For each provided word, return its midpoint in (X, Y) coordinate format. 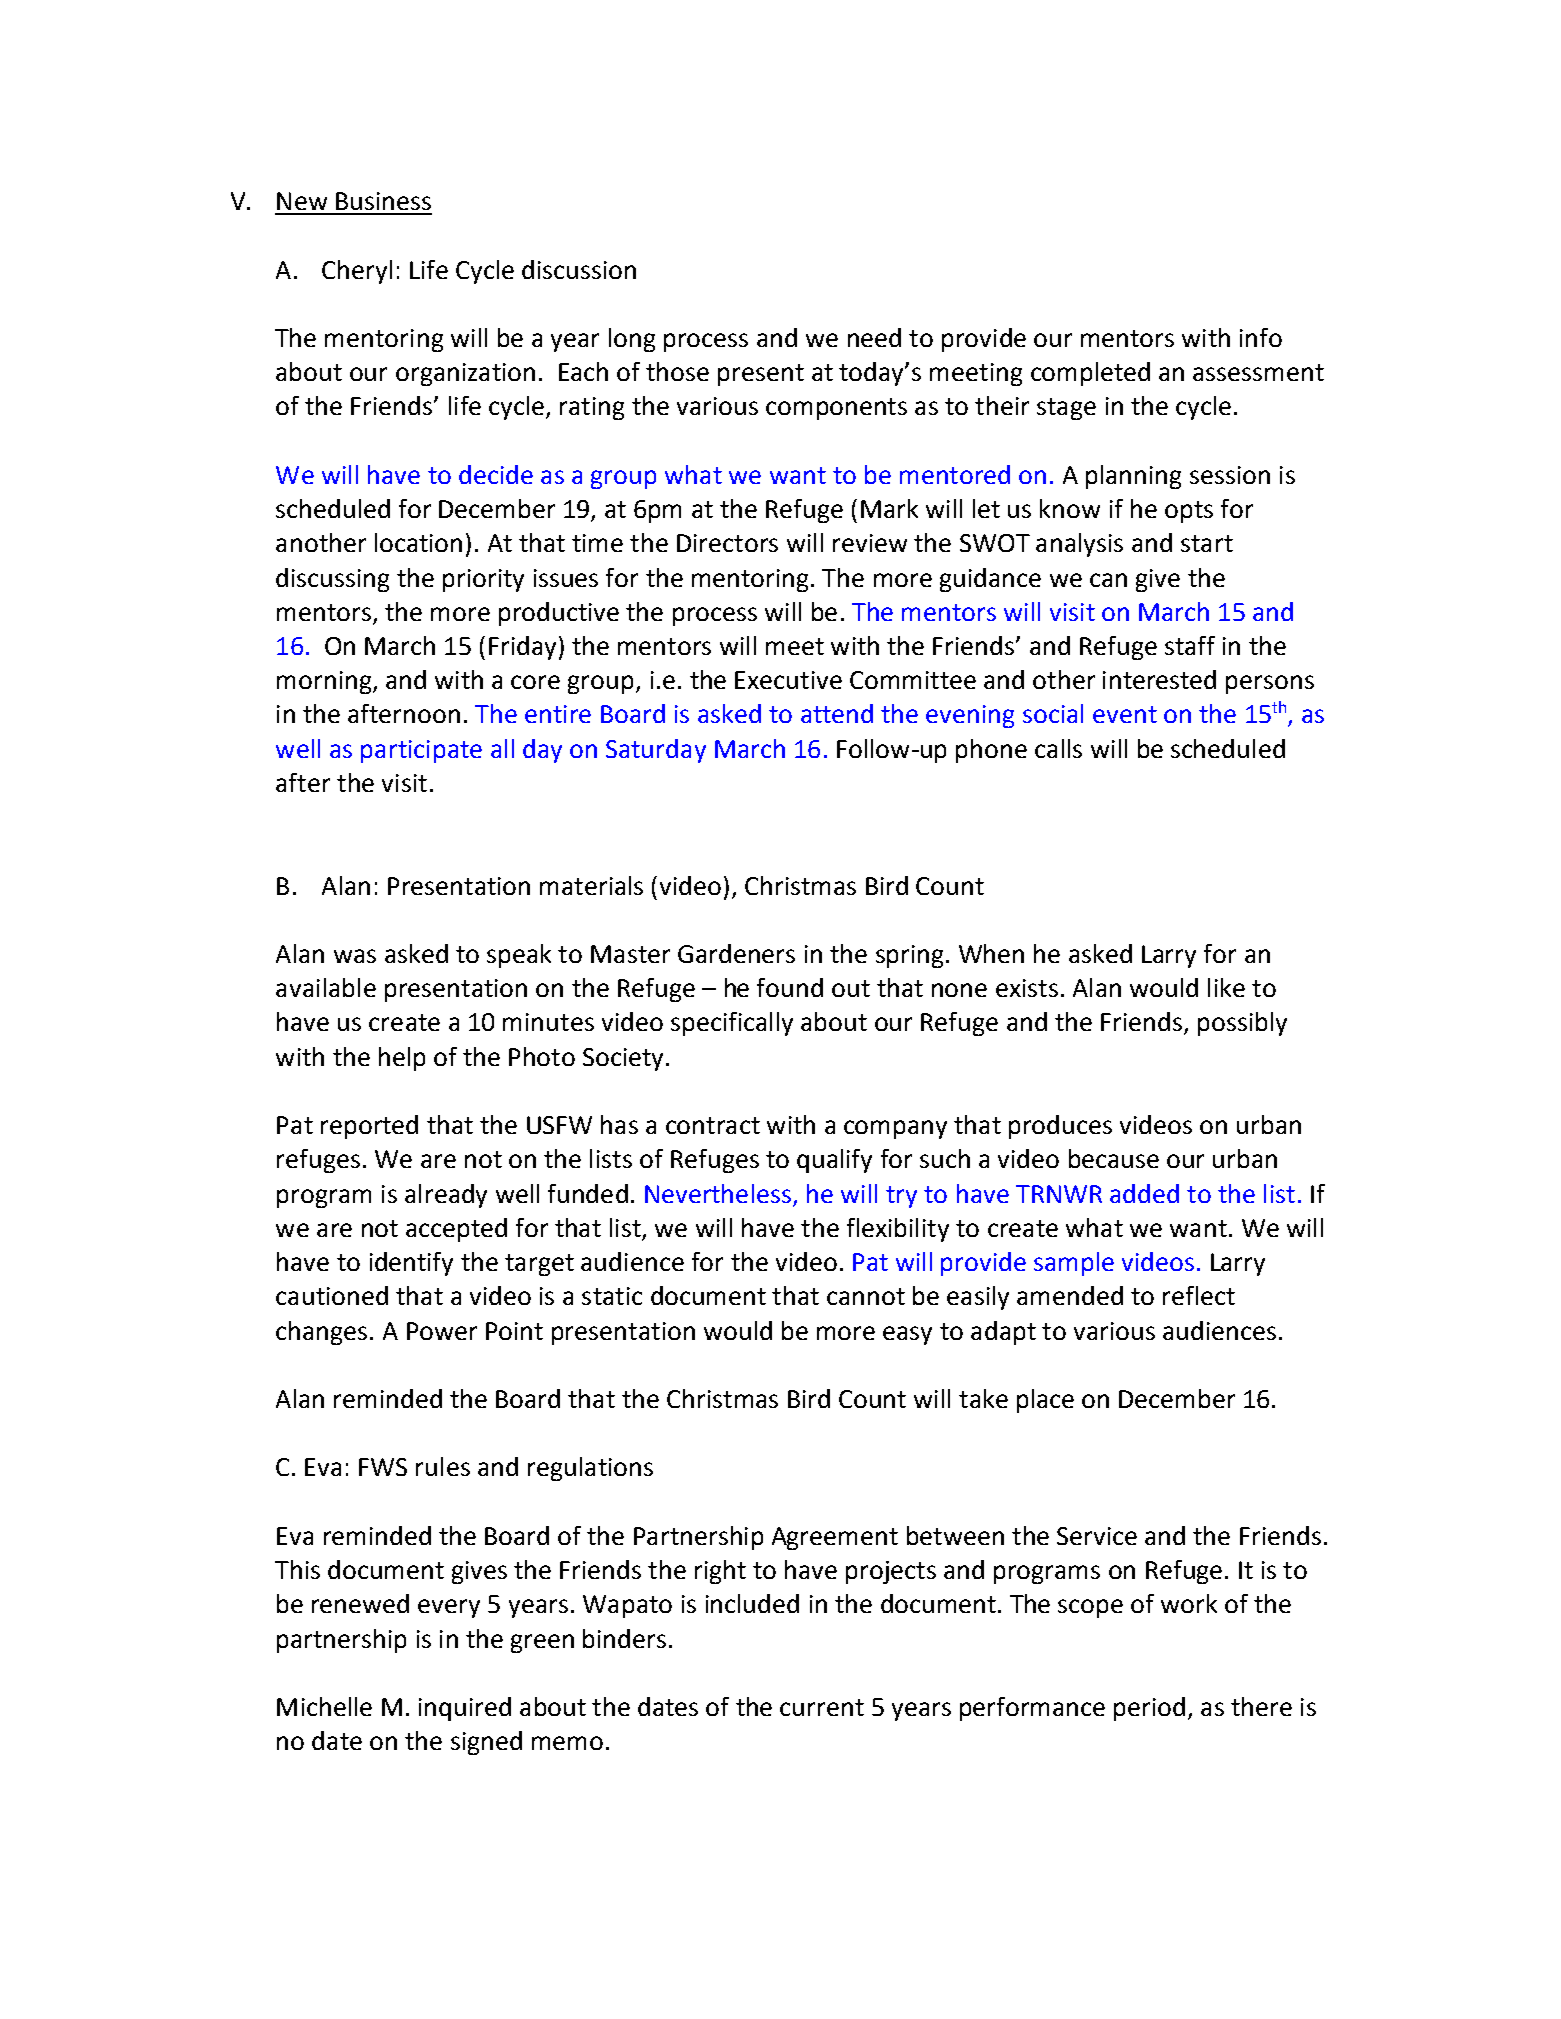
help (402, 1059)
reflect (1199, 1295)
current (822, 1707)
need (874, 337)
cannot (866, 1296)
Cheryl (357, 272)
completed (1090, 374)
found (790, 987)
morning (325, 682)
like (1226, 987)
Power (442, 1331)
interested (1159, 679)
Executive (788, 680)
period (1149, 1709)
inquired (465, 1709)
